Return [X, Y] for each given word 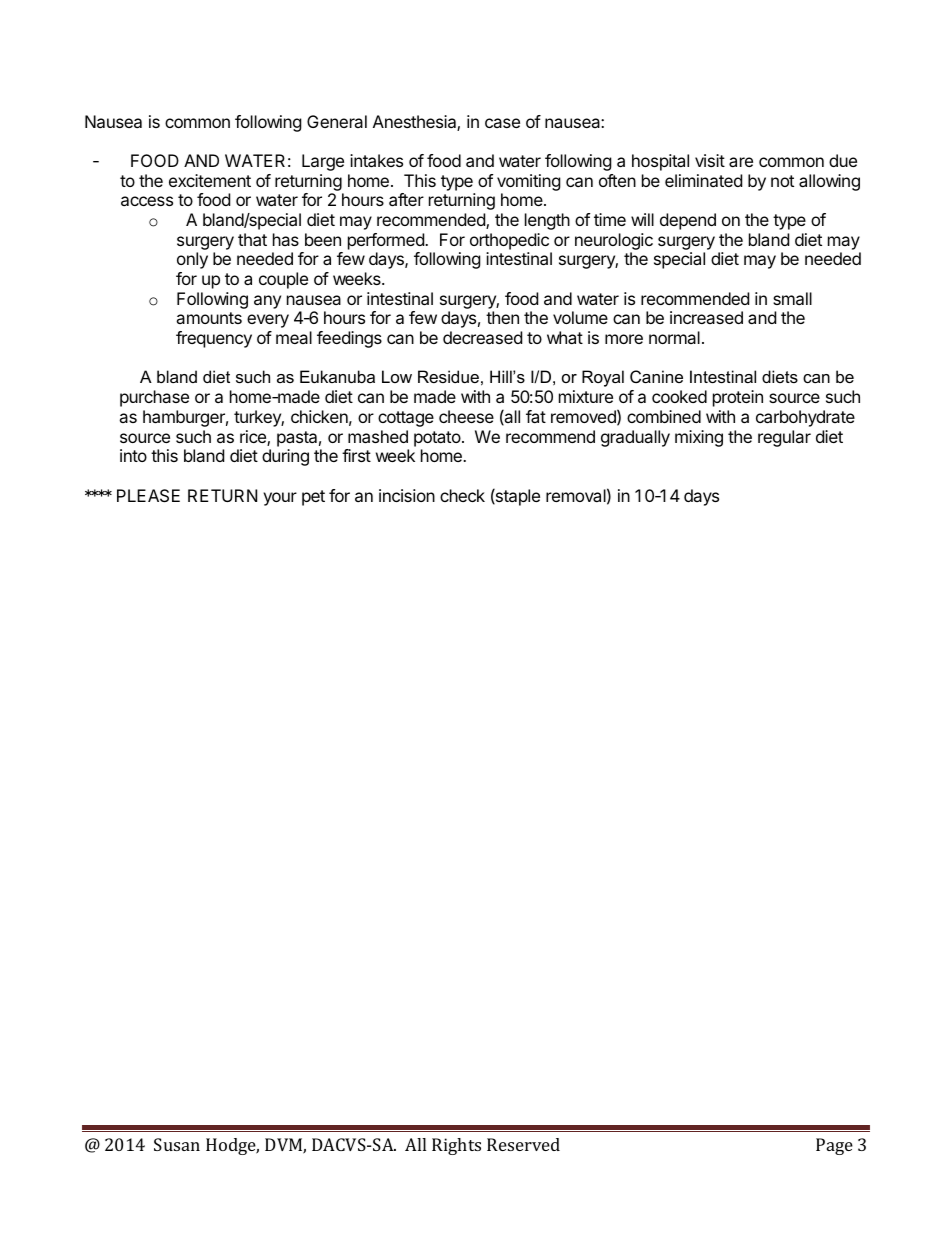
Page [834, 1146]
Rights [456, 1146]
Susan [177, 1144]
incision [407, 495]
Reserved [523, 1144]
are [741, 162]
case [502, 123]
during [285, 457]
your [280, 499]
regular [784, 438]
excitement [210, 180]
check [462, 495]
